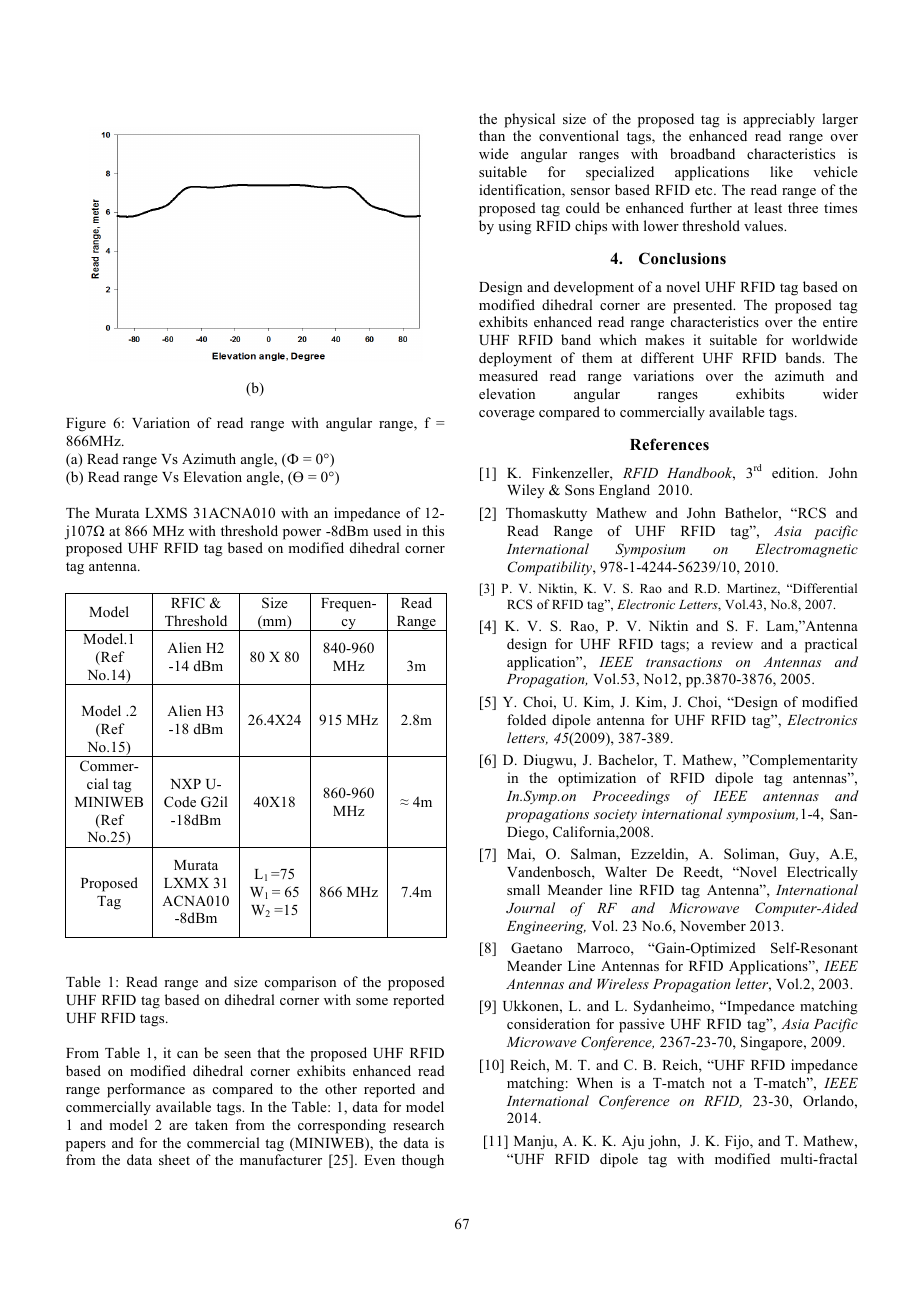 This page has width=924, height=1308. I want to click on physical, so click(529, 120).
